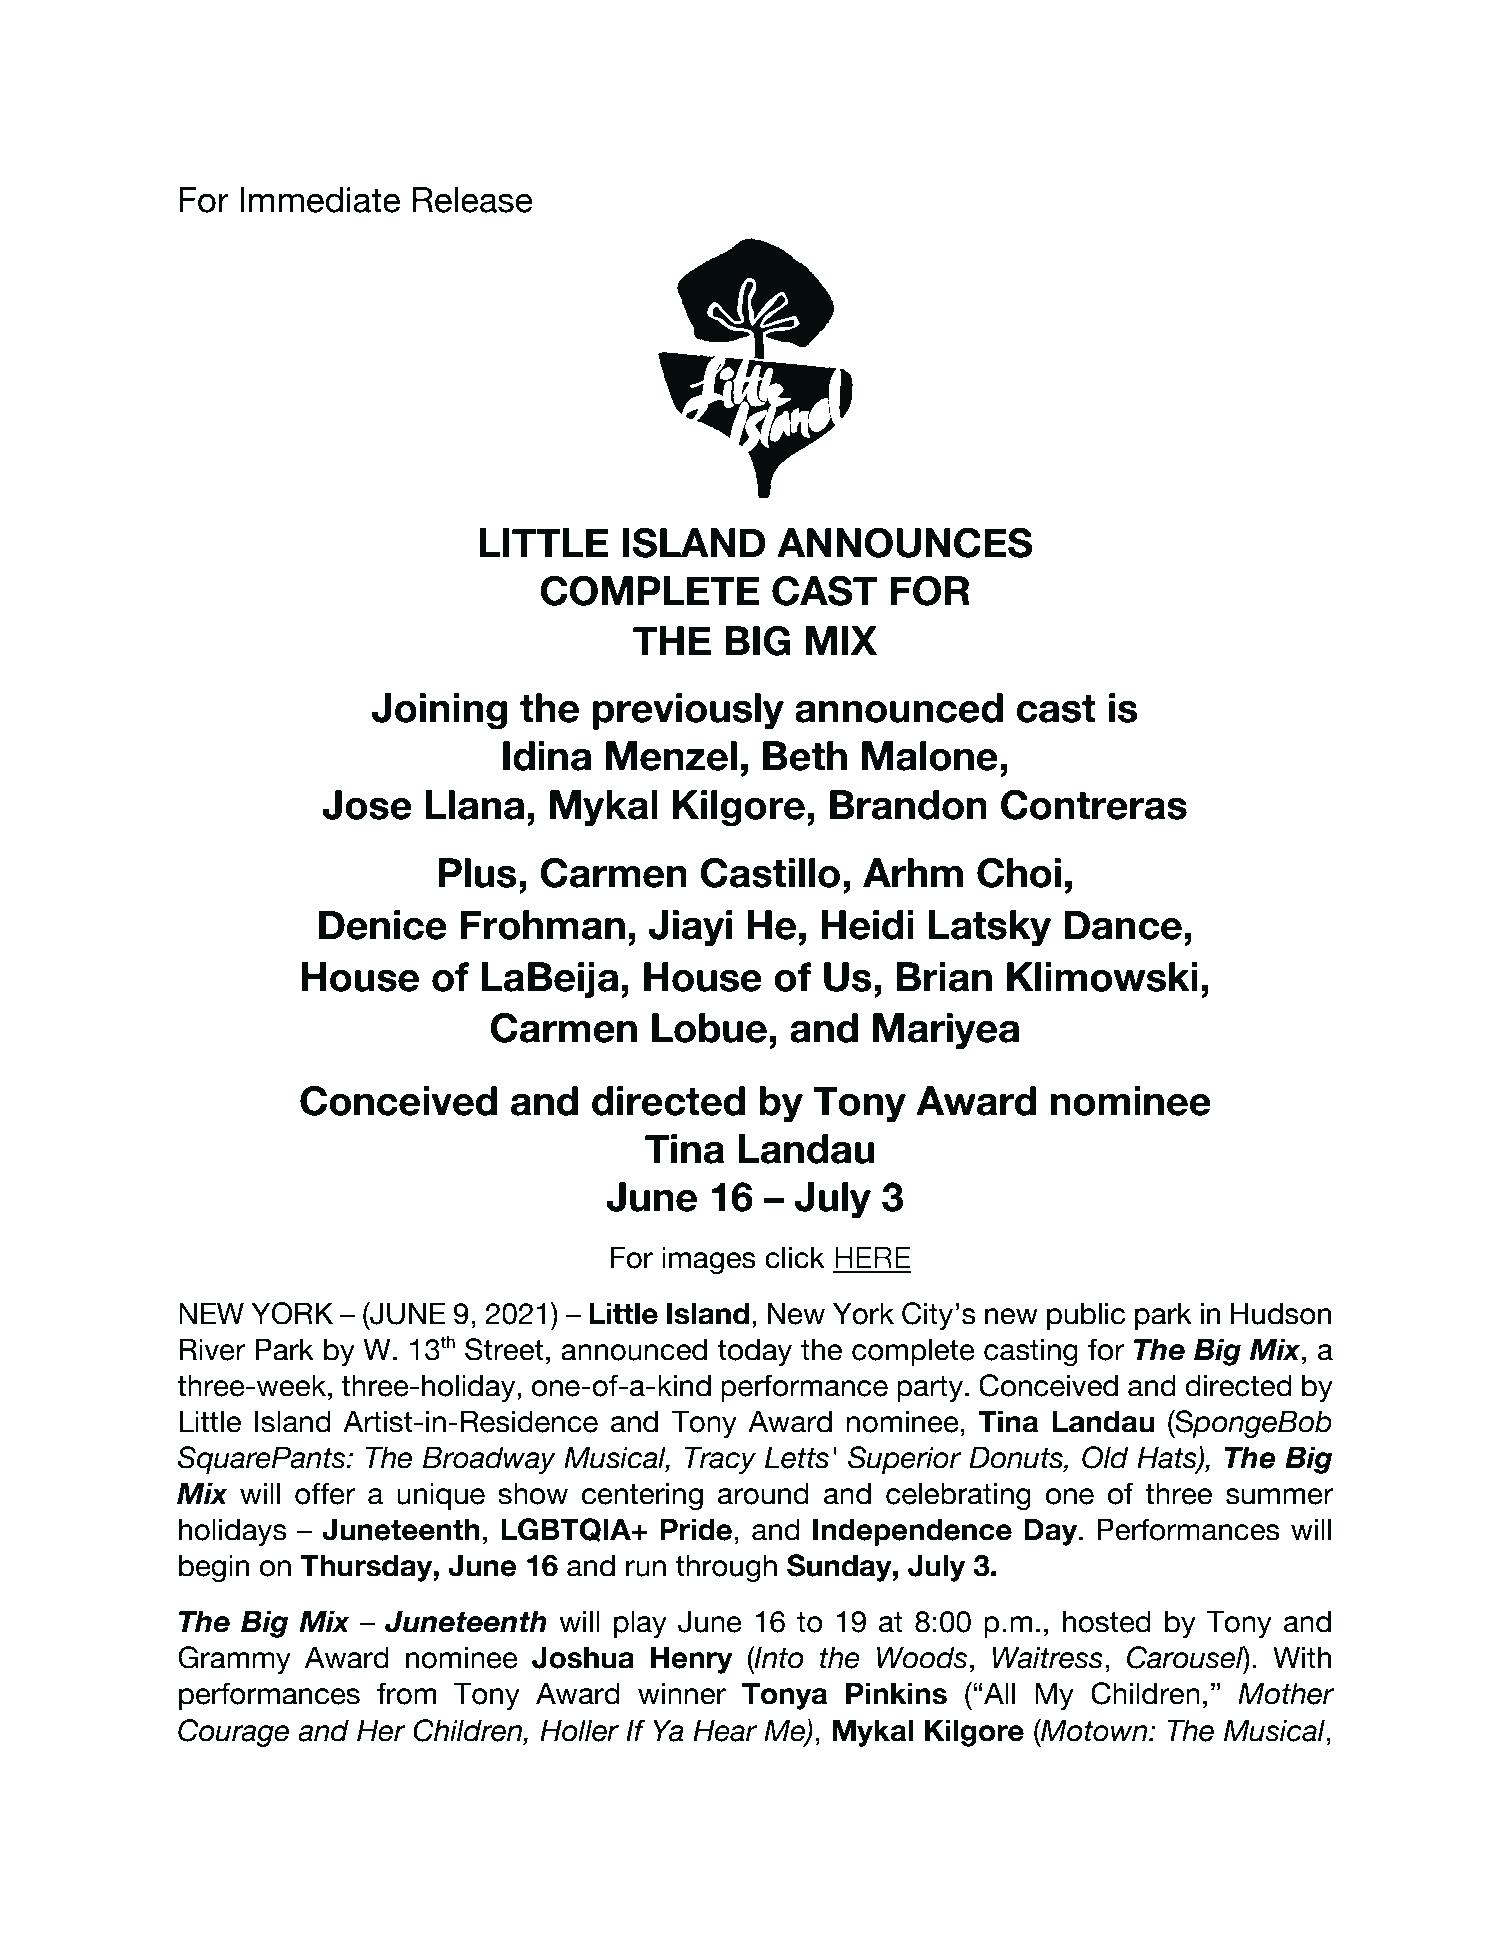  What do you see at coordinates (212, 1349) in the screenshot?
I see `River` at bounding box center [212, 1349].
